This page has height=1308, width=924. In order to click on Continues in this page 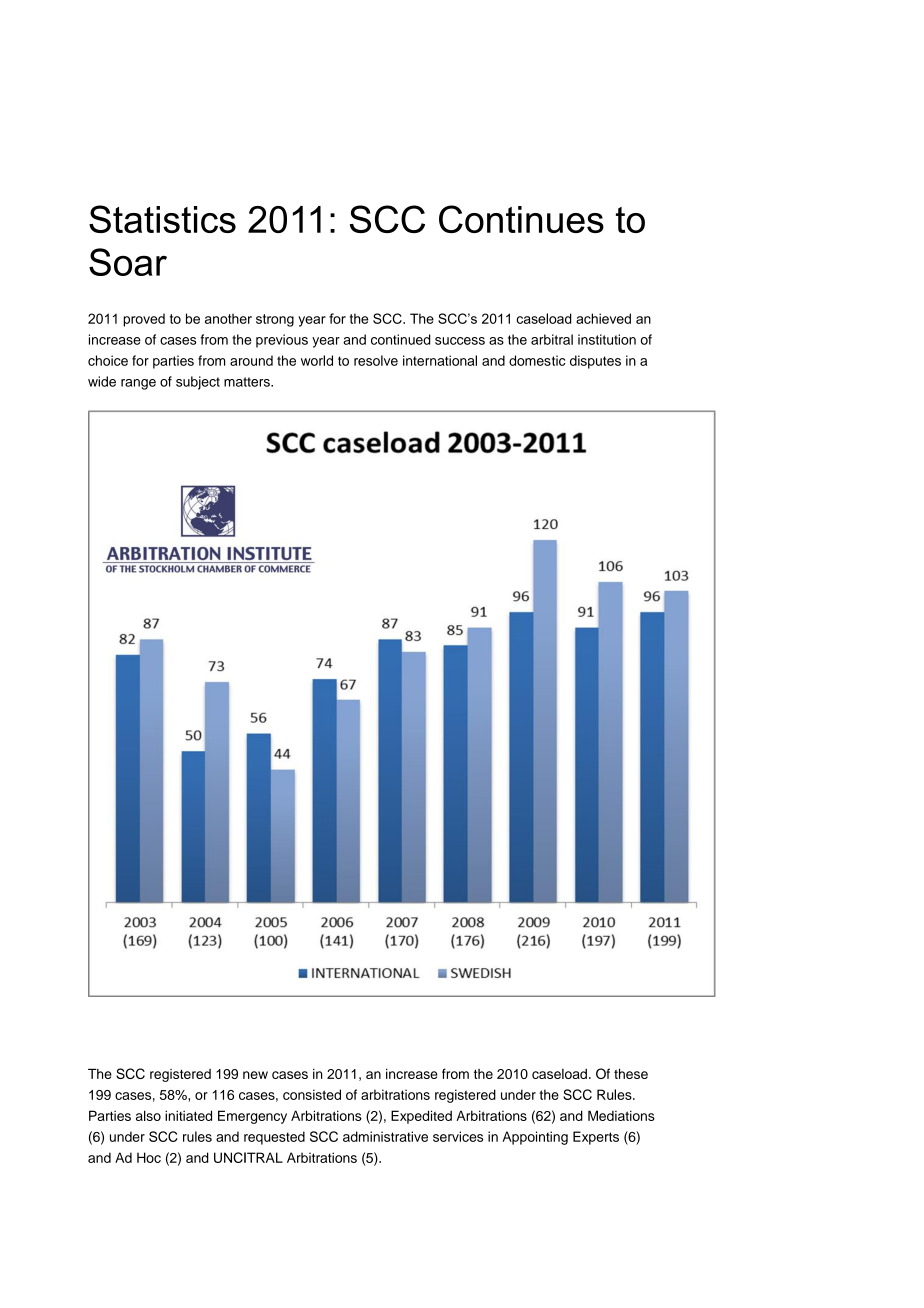, I will do `click(521, 219)`.
